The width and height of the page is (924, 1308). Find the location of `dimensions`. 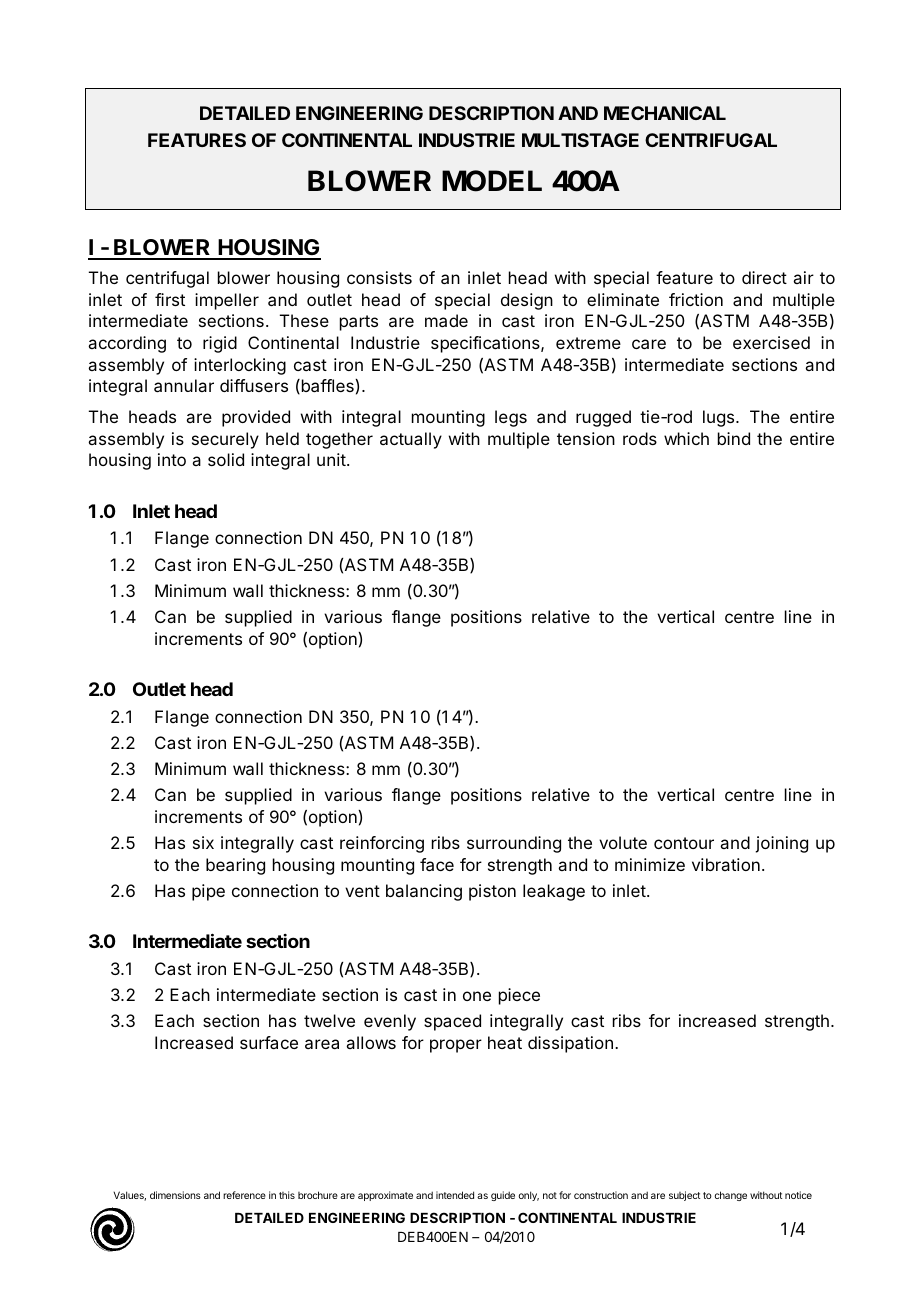

dimensions is located at coordinates (175, 1195).
